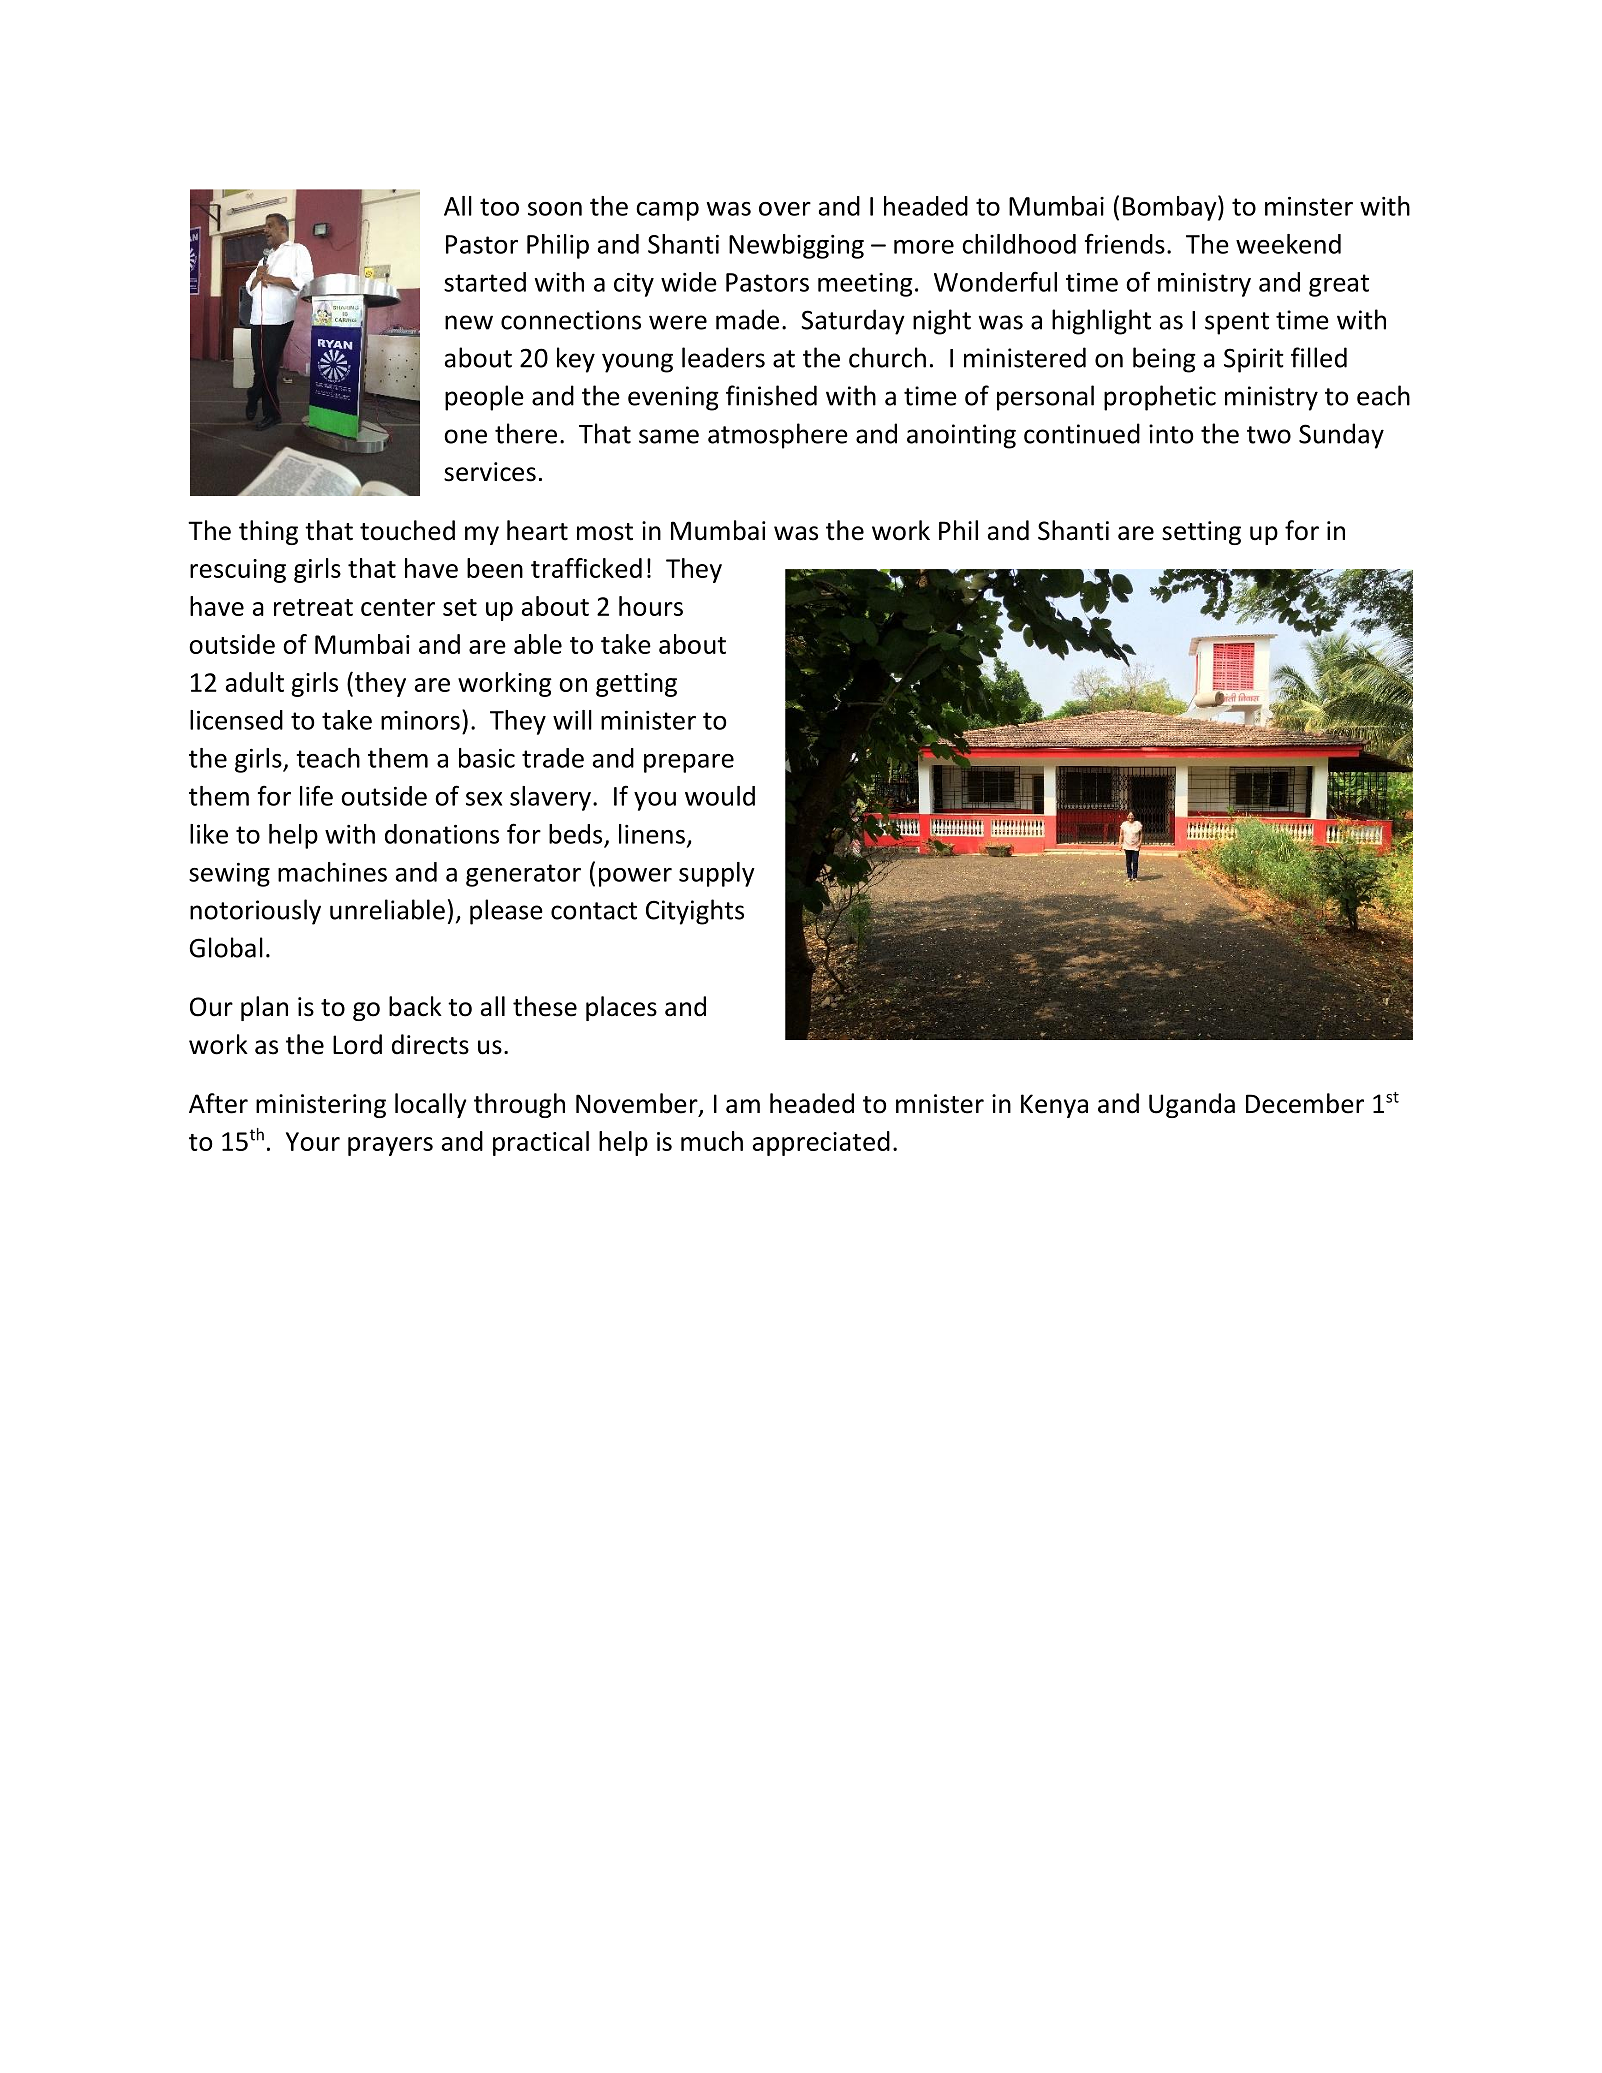 This page has height=2073, width=1602. Describe the element at coordinates (821, 1143) in the page. I see `appreciated` at that location.
